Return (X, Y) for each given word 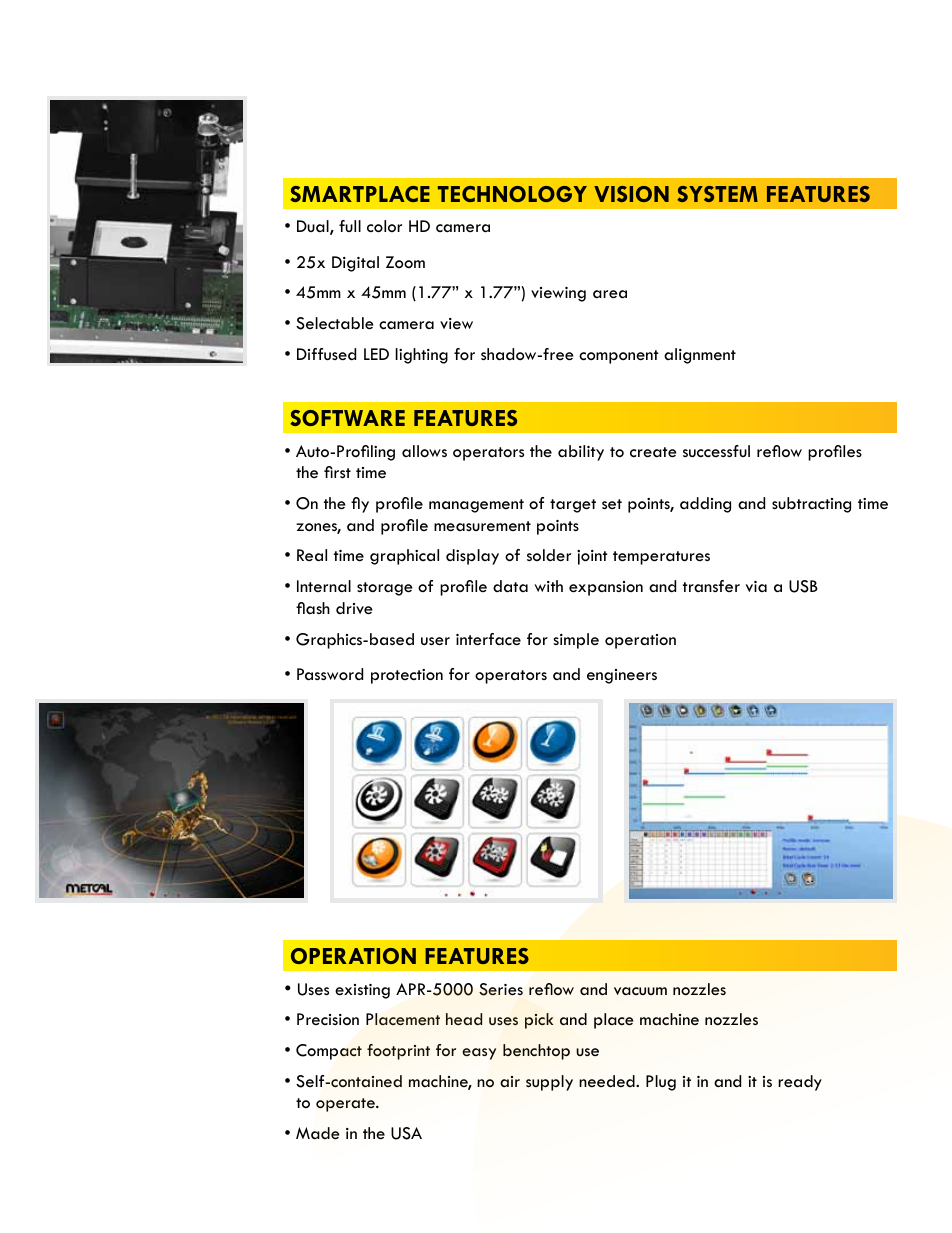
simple (576, 641)
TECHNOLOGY (512, 194)
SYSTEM (717, 194)
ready (800, 1083)
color (384, 226)
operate (346, 1105)
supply (549, 1083)
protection (407, 676)
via (756, 586)
